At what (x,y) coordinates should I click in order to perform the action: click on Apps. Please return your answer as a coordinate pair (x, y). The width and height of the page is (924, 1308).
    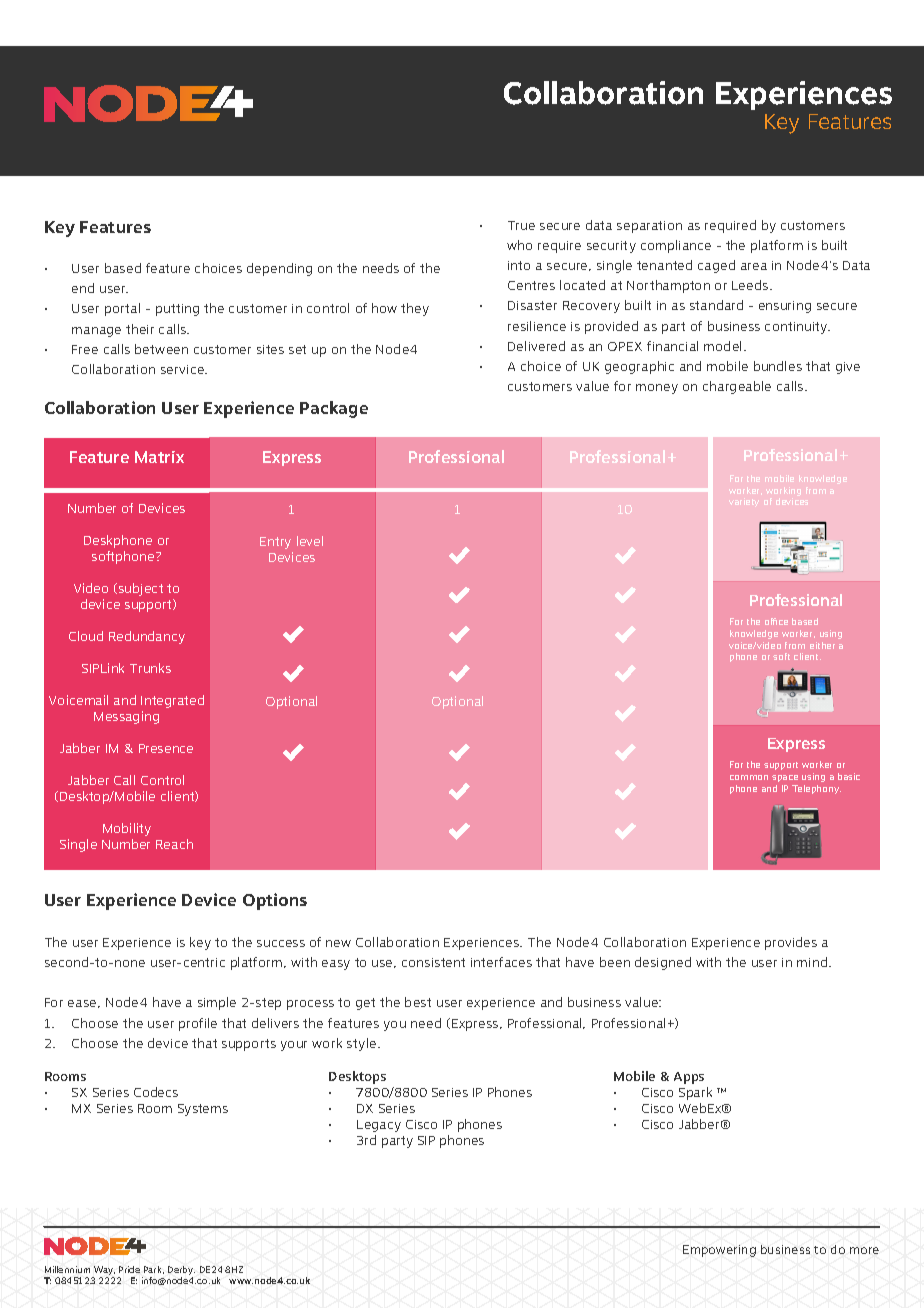
    Looking at the image, I should click on (689, 1078).
